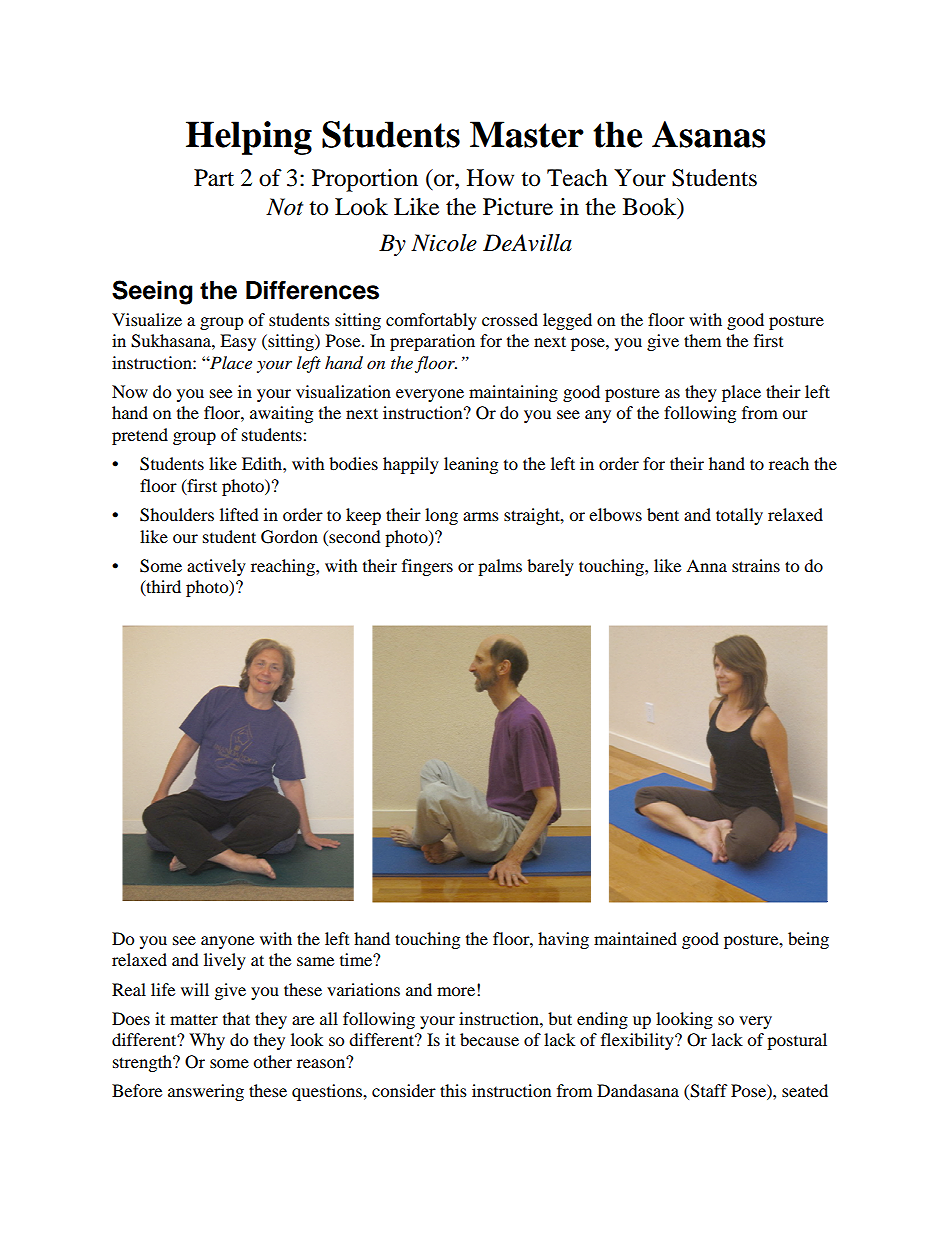  Describe the element at coordinates (709, 134) in the screenshot. I see `Asanas` at that location.
